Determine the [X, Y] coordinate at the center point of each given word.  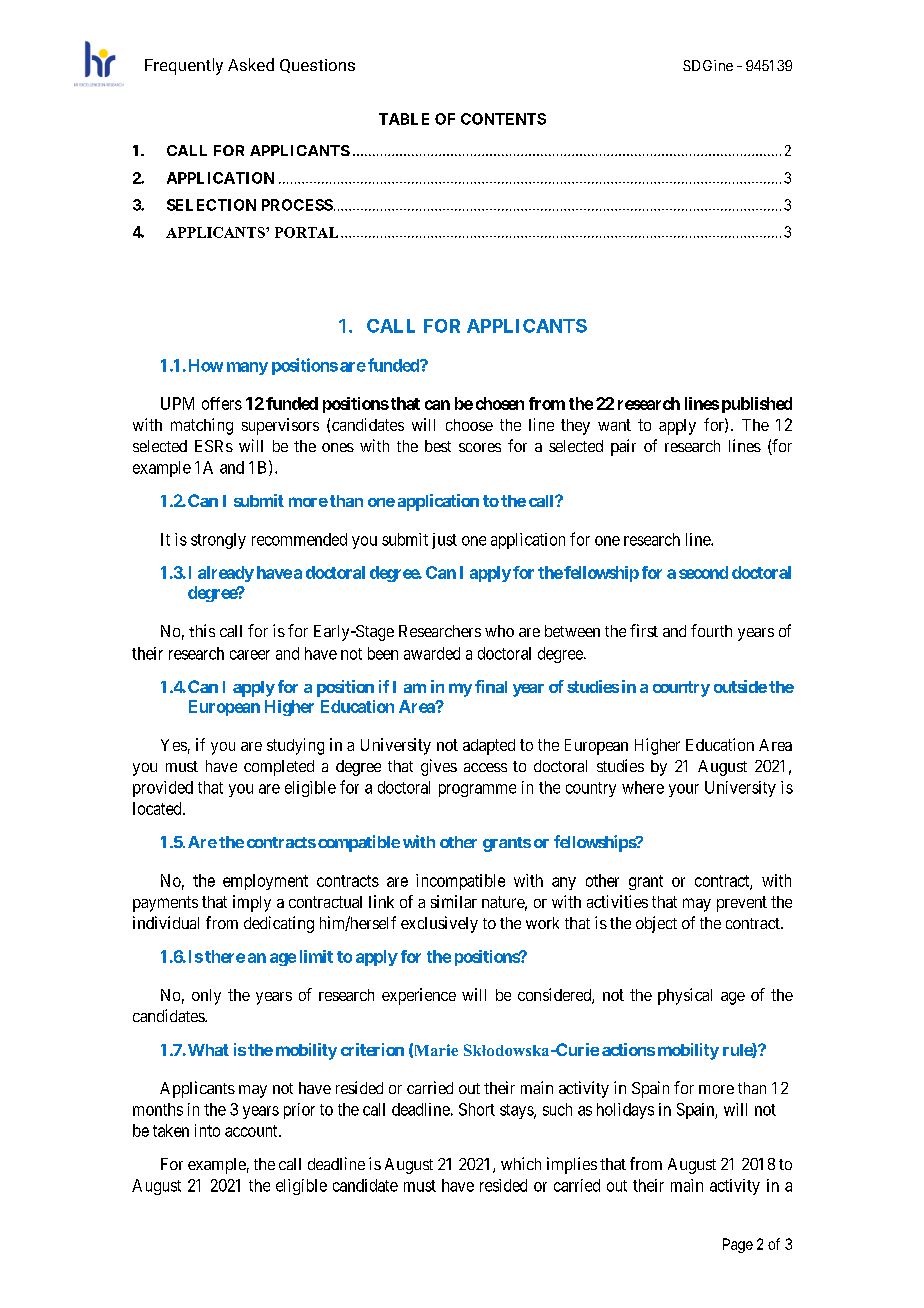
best [438, 446]
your [684, 790]
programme [477, 790]
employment [265, 882]
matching [202, 426]
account [252, 1131]
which [521, 1163]
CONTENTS [503, 119]
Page [738, 1245]
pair [623, 447]
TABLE [404, 119]
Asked [251, 64]
